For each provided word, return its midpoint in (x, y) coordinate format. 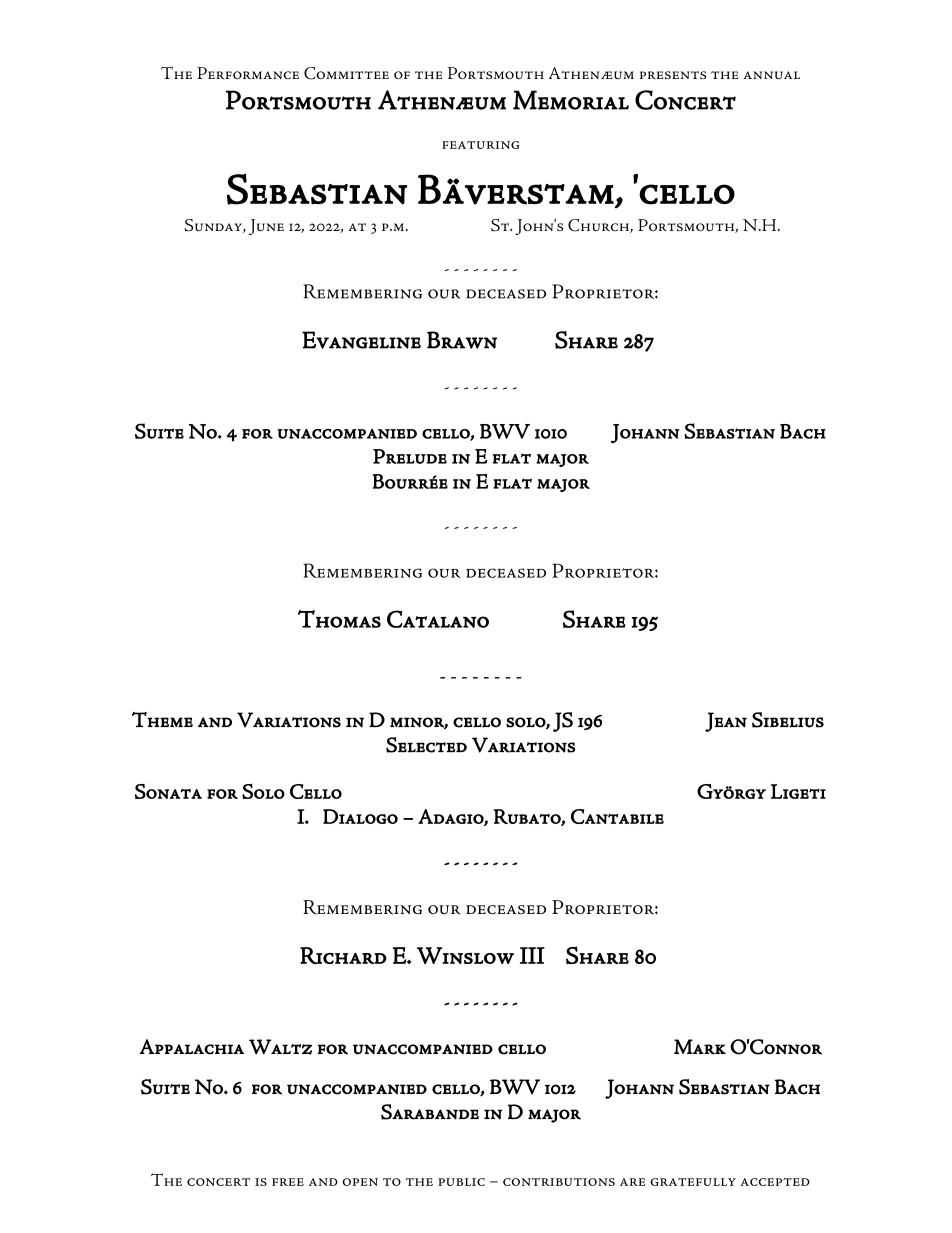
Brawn (462, 340)
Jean (726, 722)
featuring (480, 145)
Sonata (168, 791)
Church (599, 226)
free (288, 1182)
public (461, 1182)
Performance (248, 73)
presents (673, 75)
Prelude (410, 456)
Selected (426, 745)
